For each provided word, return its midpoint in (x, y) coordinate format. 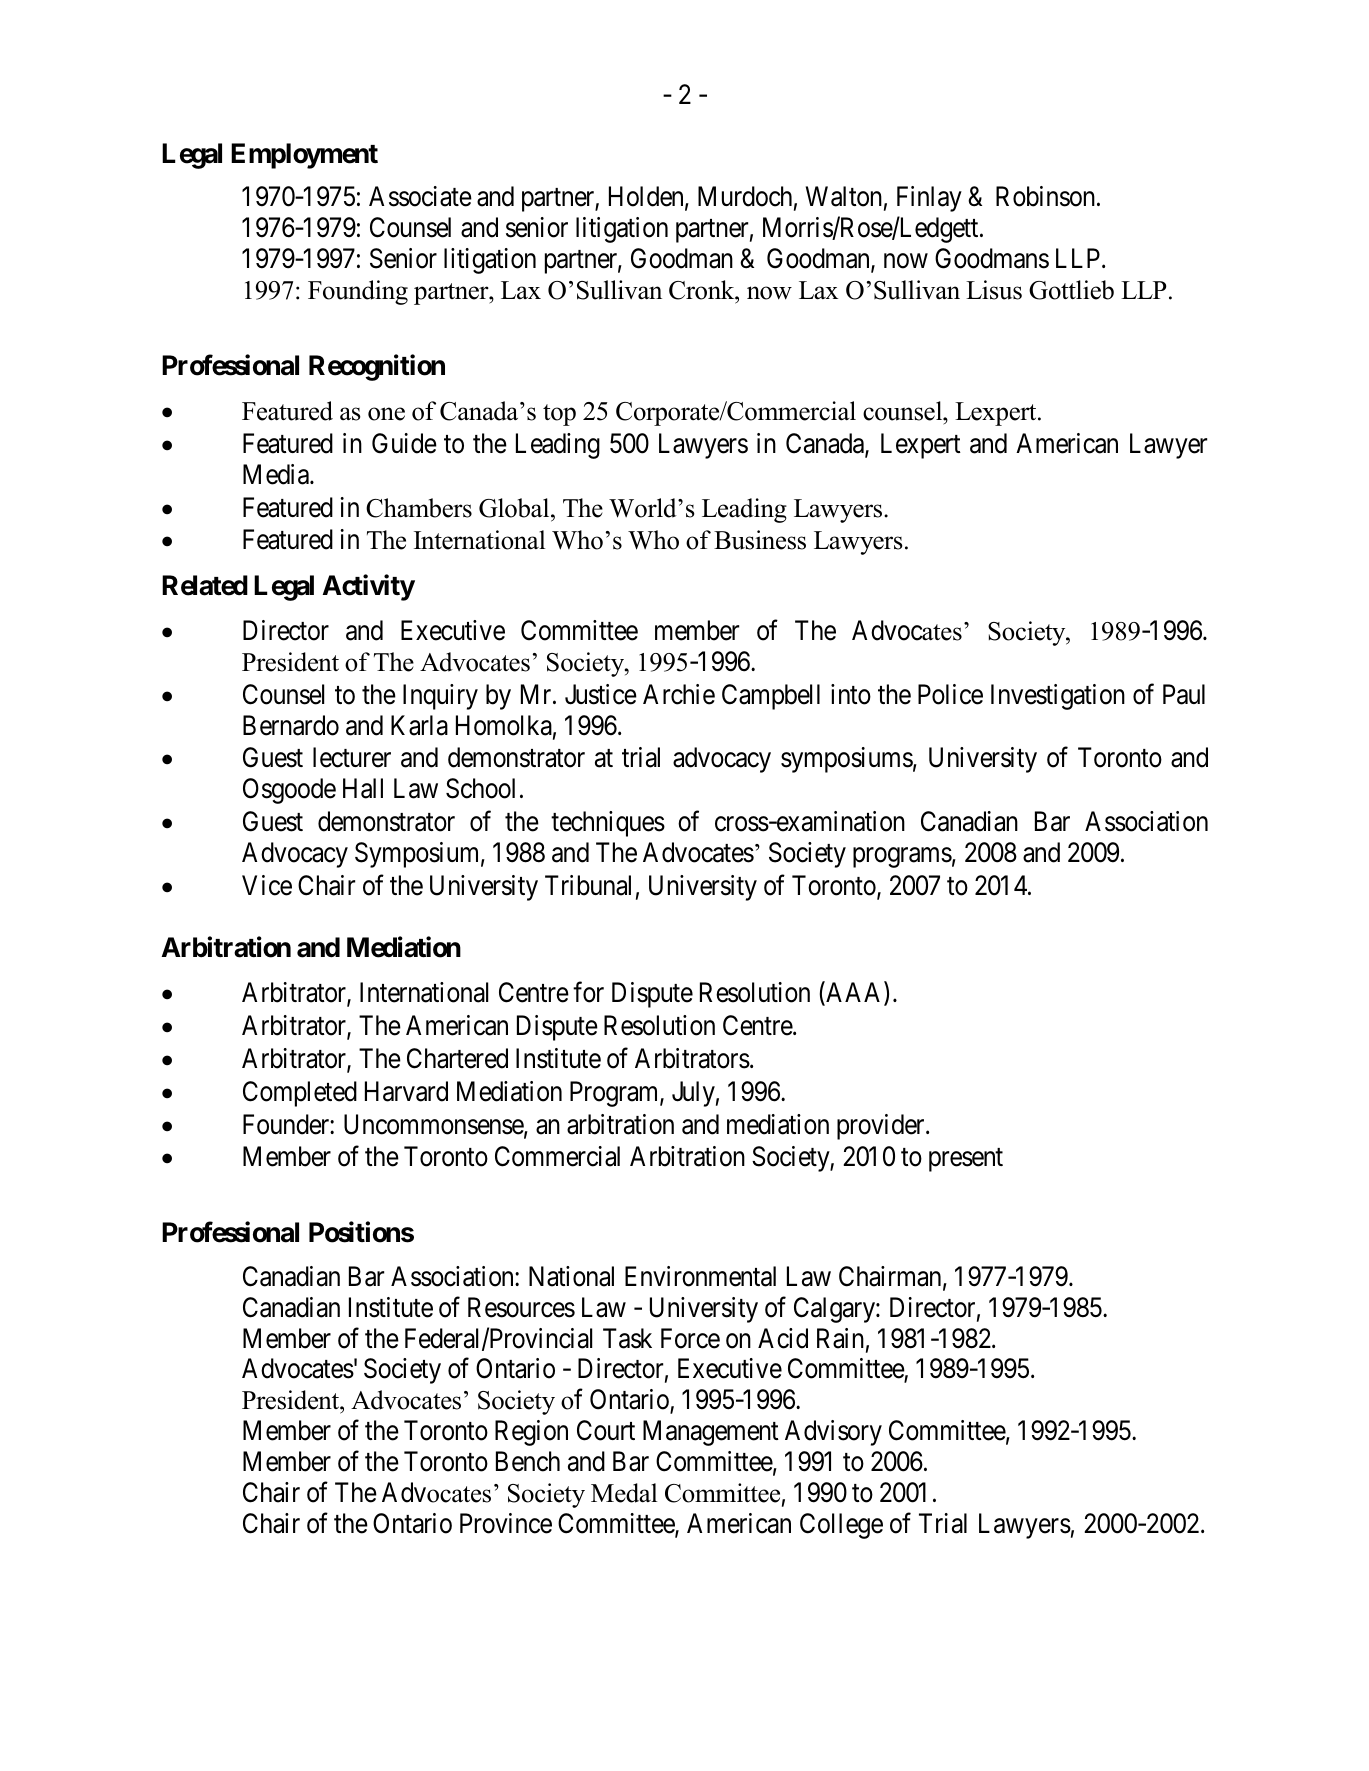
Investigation (1058, 697)
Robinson (1047, 196)
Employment (304, 156)
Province (506, 1523)
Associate (420, 196)
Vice (267, 885)
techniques (608, 824)
